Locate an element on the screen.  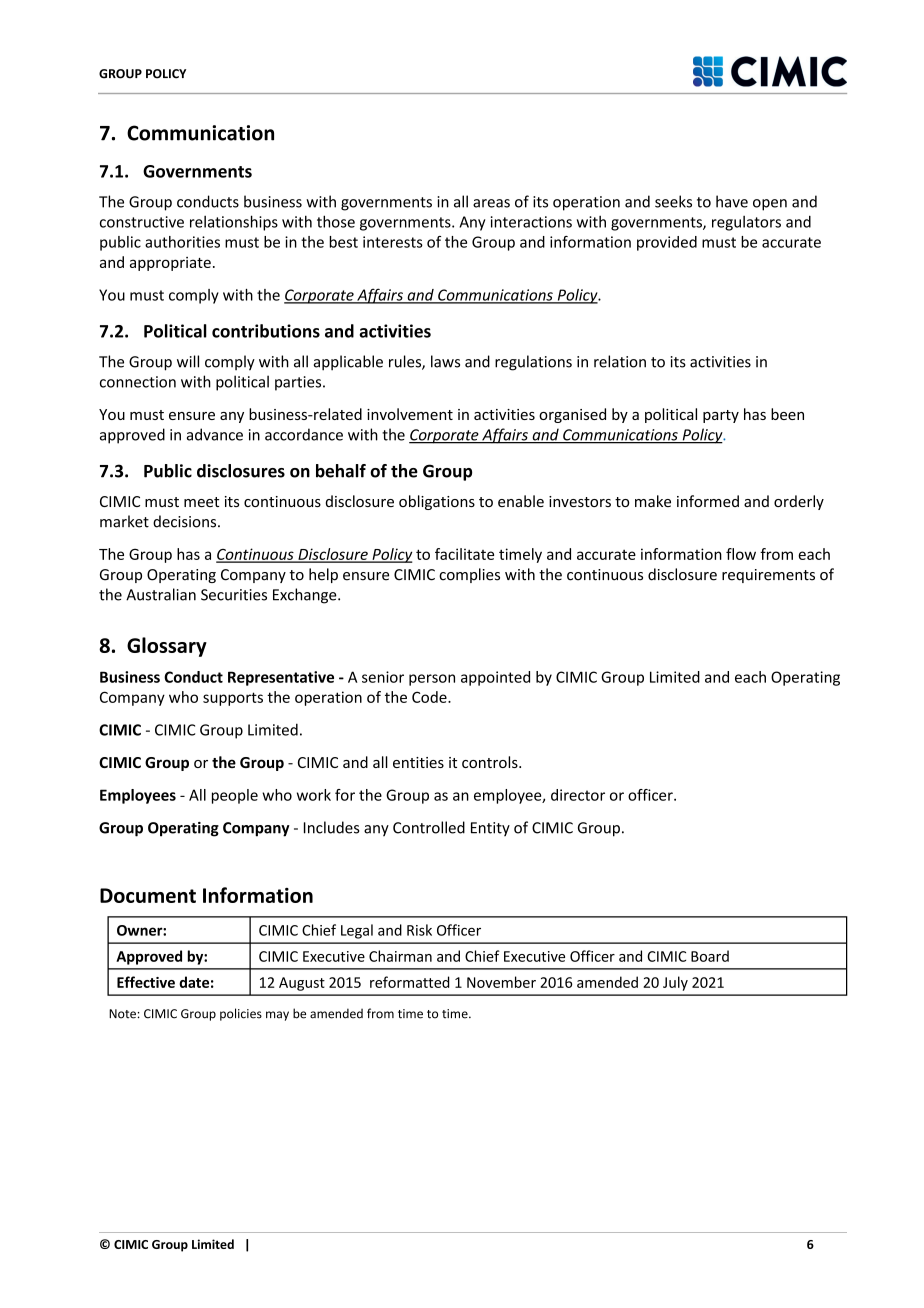
policies is located at coordinates (241, 1014).
